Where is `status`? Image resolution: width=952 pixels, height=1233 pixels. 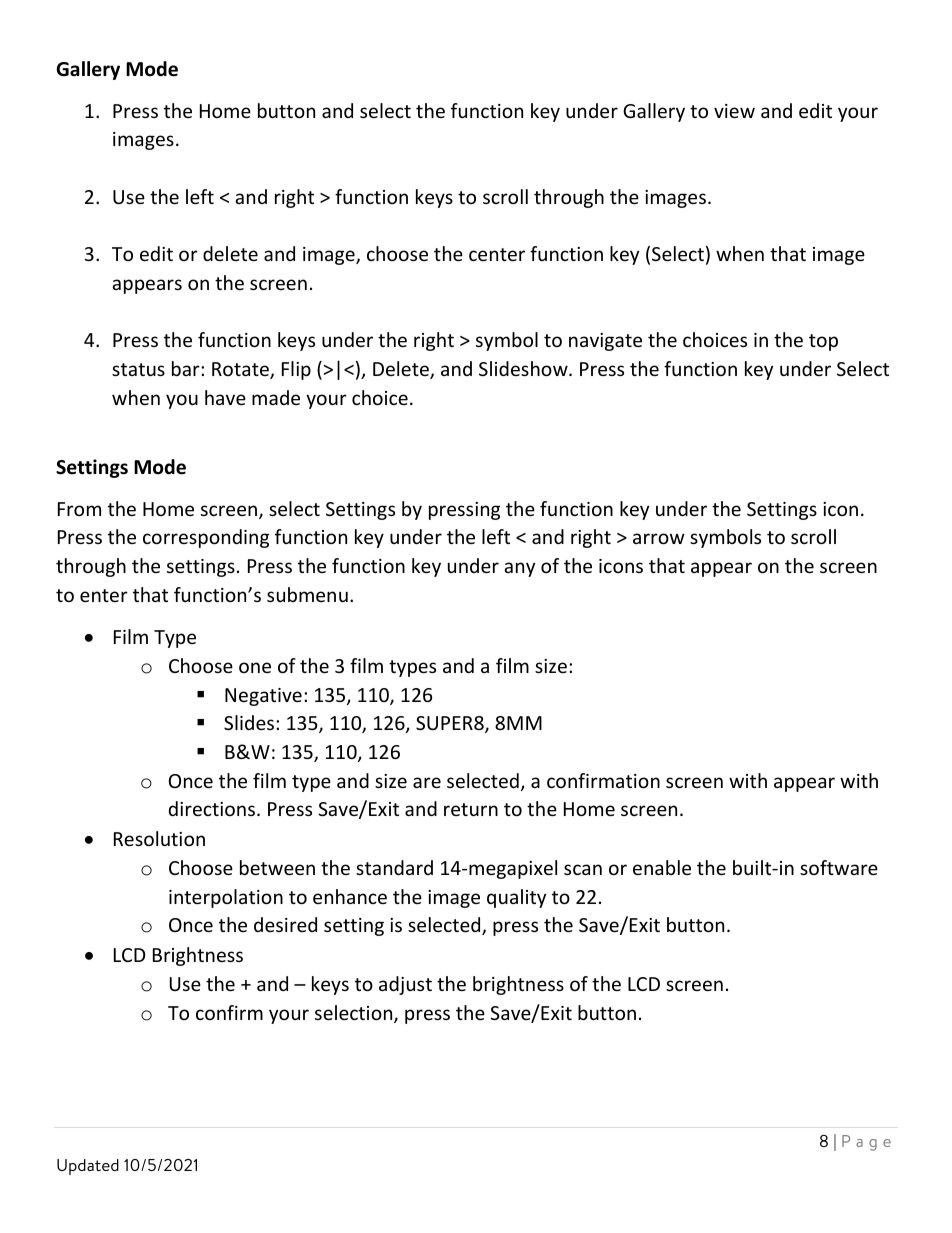 status is located at coordinates (138, 369).
